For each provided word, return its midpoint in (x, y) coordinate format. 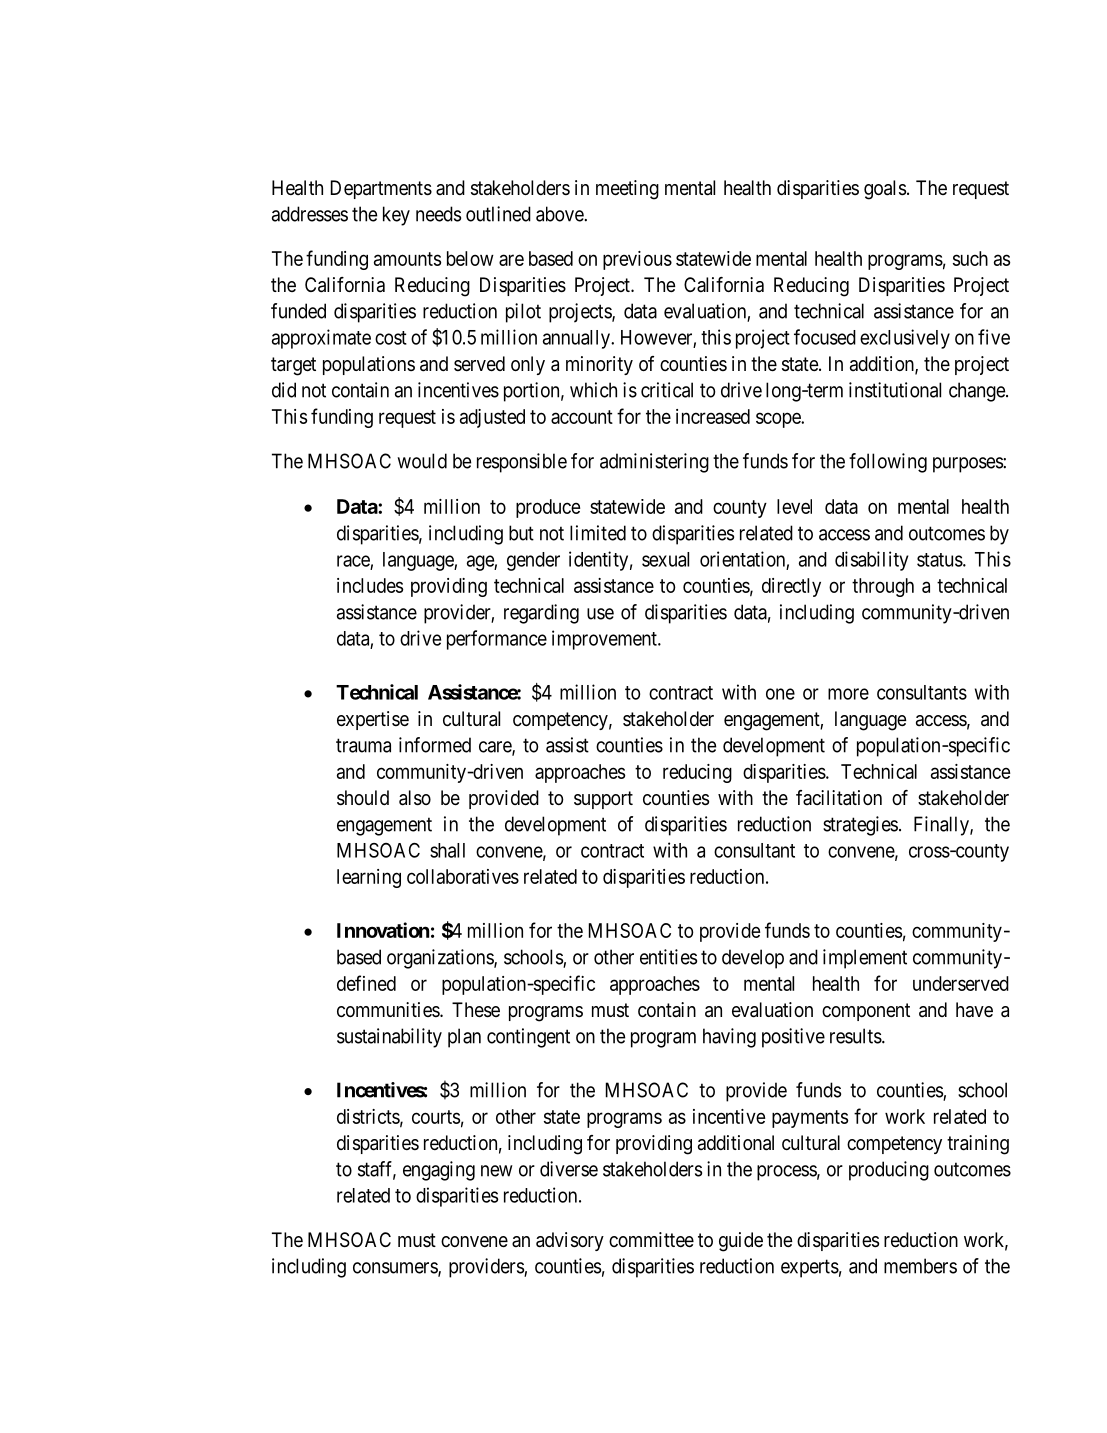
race (353, 561)
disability (871, 561)
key (396, 216)
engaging (439, 1171)
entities (668, 957)
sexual (665, 559)
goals (885, 190)
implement (865, 959)
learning (369, 878)
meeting (627, 190)
